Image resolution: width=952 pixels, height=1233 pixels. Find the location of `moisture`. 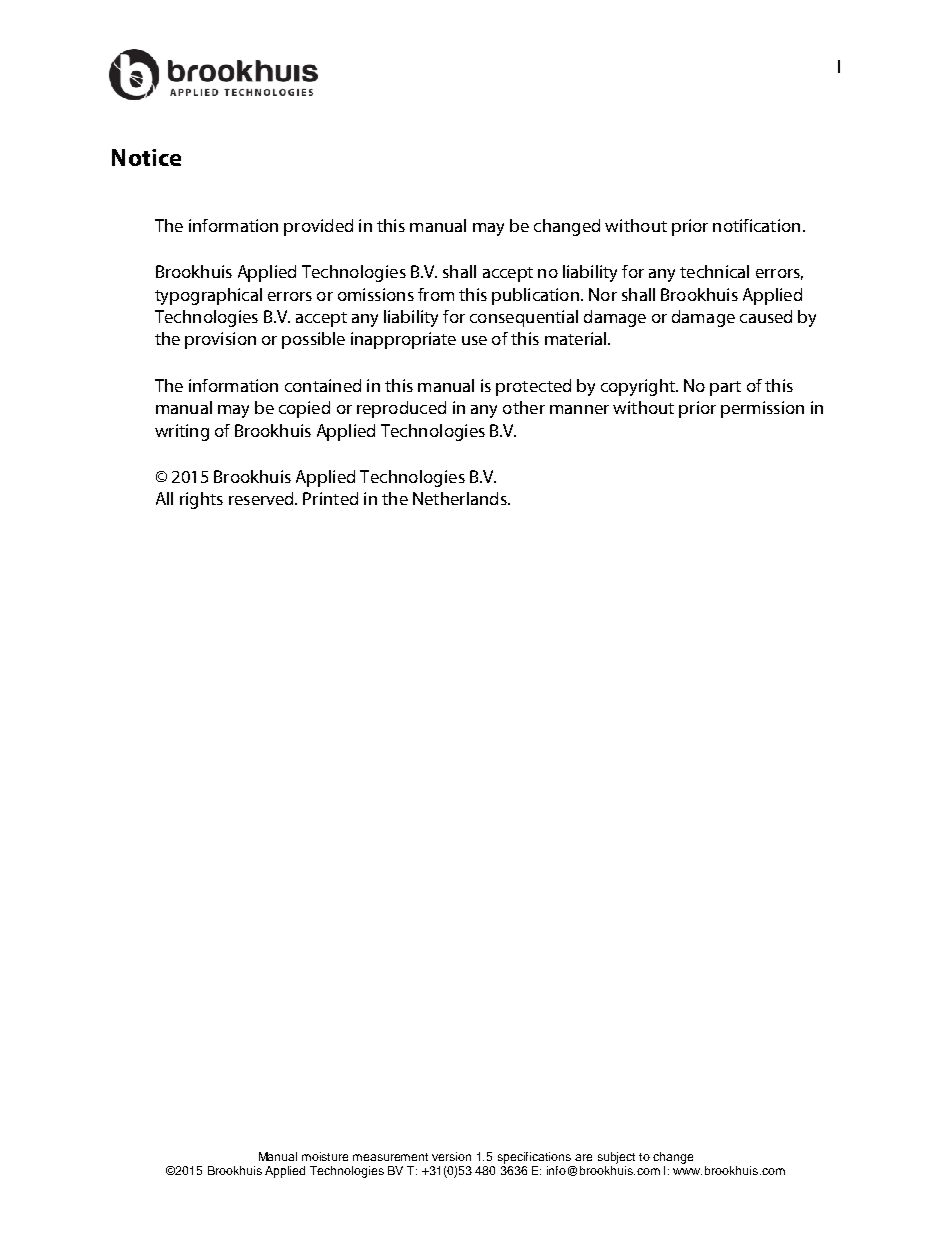

moisture is located at coordinates (325, 1156).
